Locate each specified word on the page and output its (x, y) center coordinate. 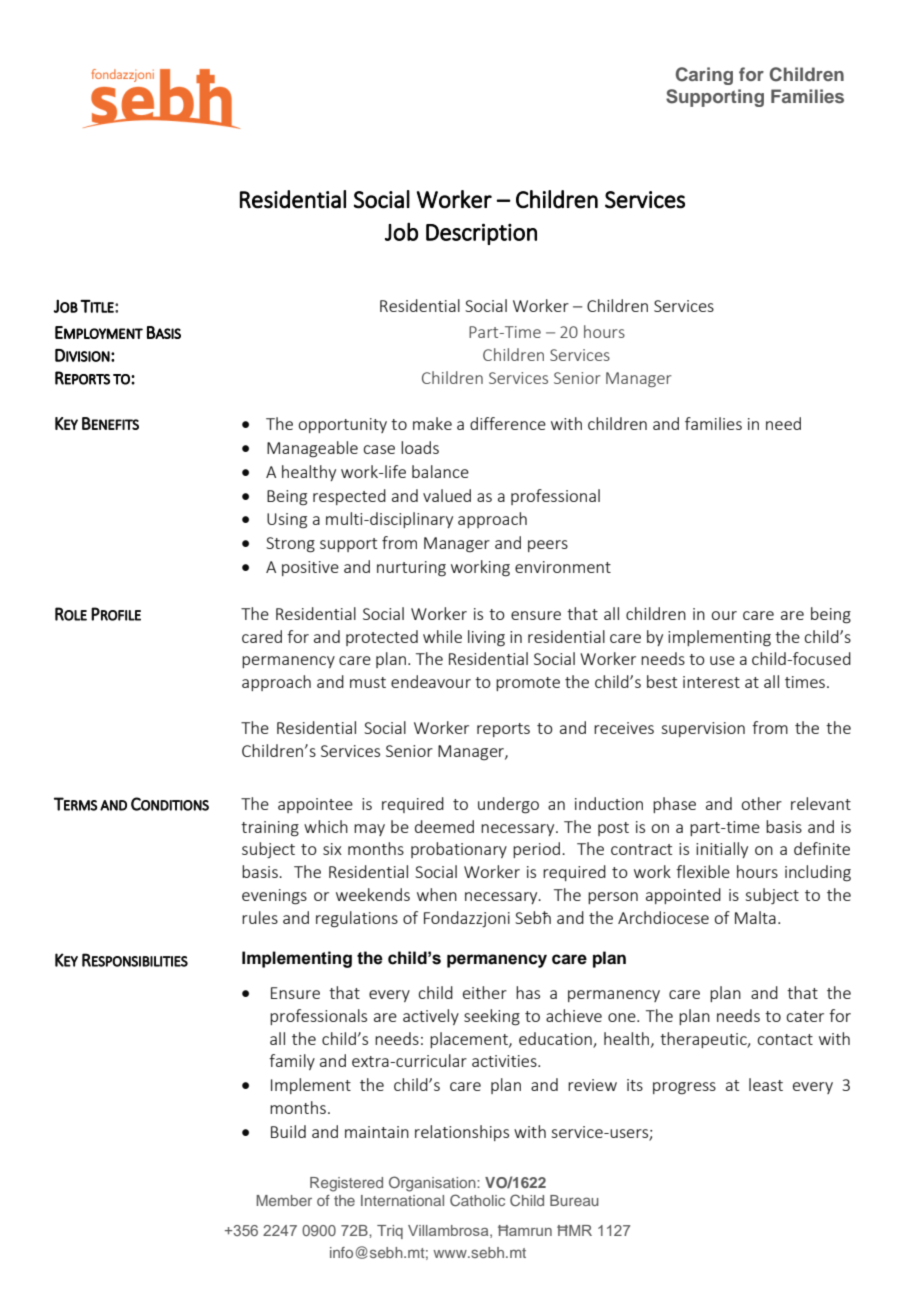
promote (528, 684)
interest (711, 682)
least (766, 1084)
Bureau (574, 1200)
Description (481, 234)
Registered (346, 1184)
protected (382, 638)
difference (508, 423)
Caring (704, 76)
